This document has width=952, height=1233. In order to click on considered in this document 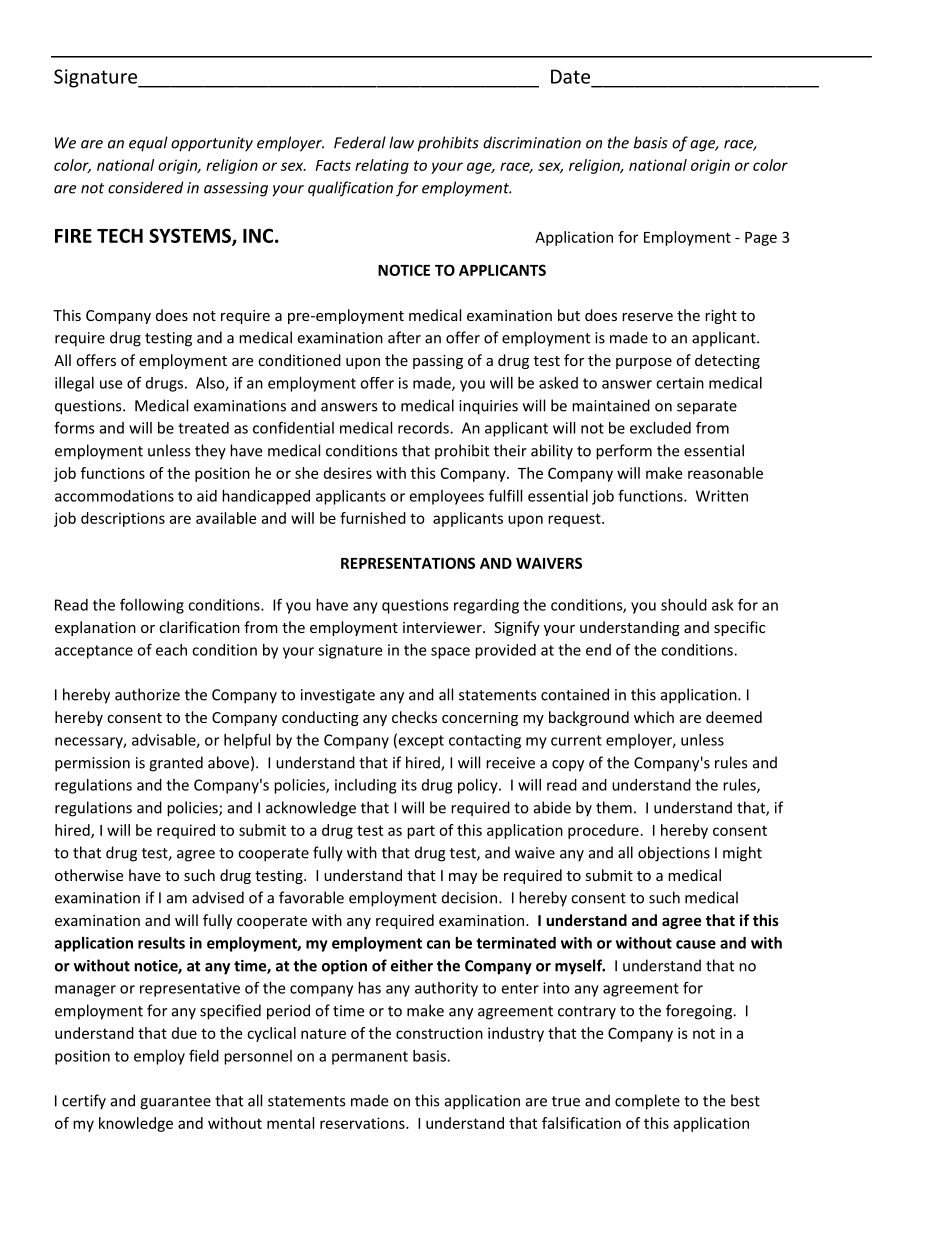, I will do `click(145, 187)`.
